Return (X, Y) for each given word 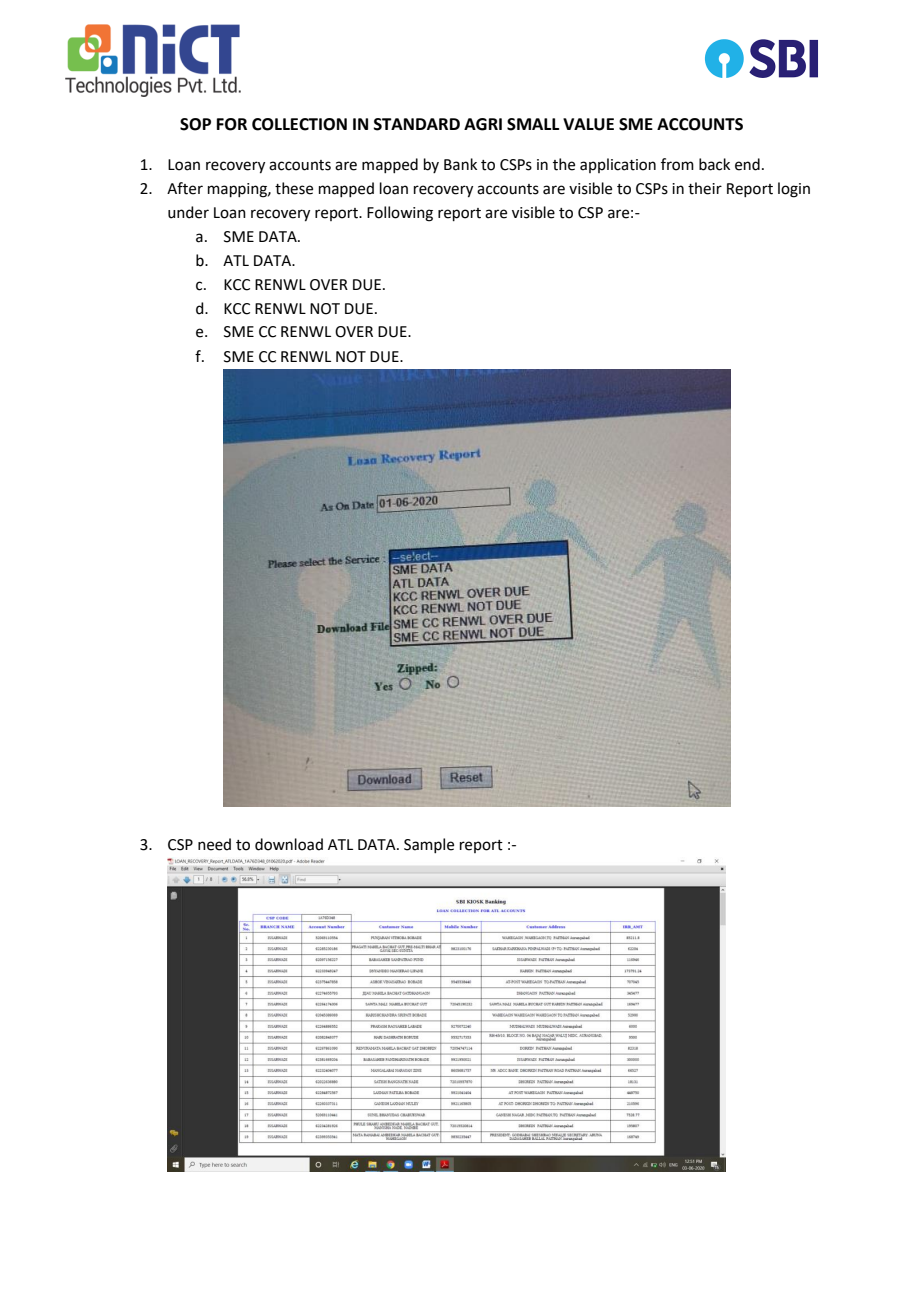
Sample (429, 845)
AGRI (483, 124)
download (289, 844)
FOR (232, 124)
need (214, 844)
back (714, 164)
